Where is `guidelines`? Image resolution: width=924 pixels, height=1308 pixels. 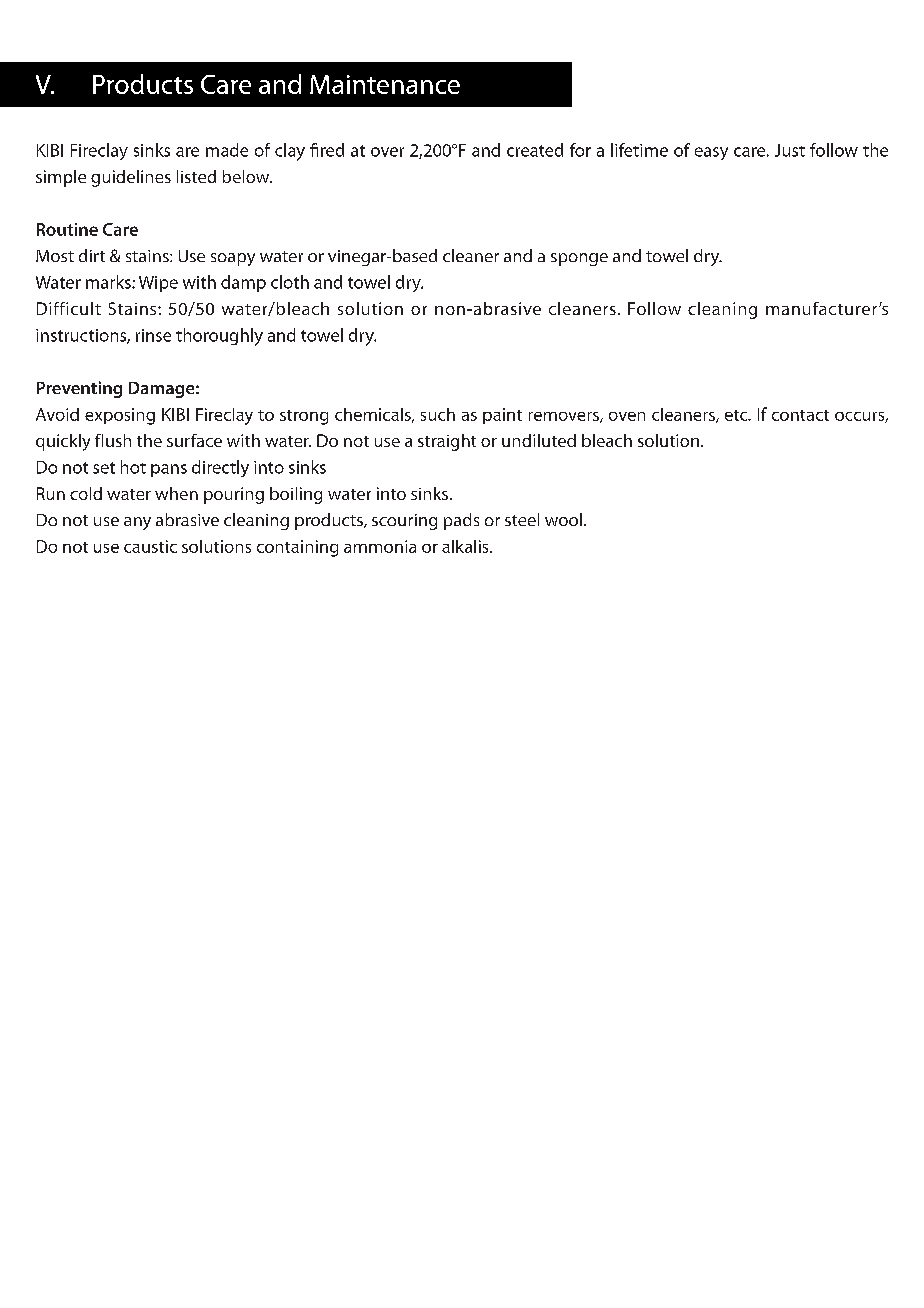
guidelines is located at coordinates (131, 178).
